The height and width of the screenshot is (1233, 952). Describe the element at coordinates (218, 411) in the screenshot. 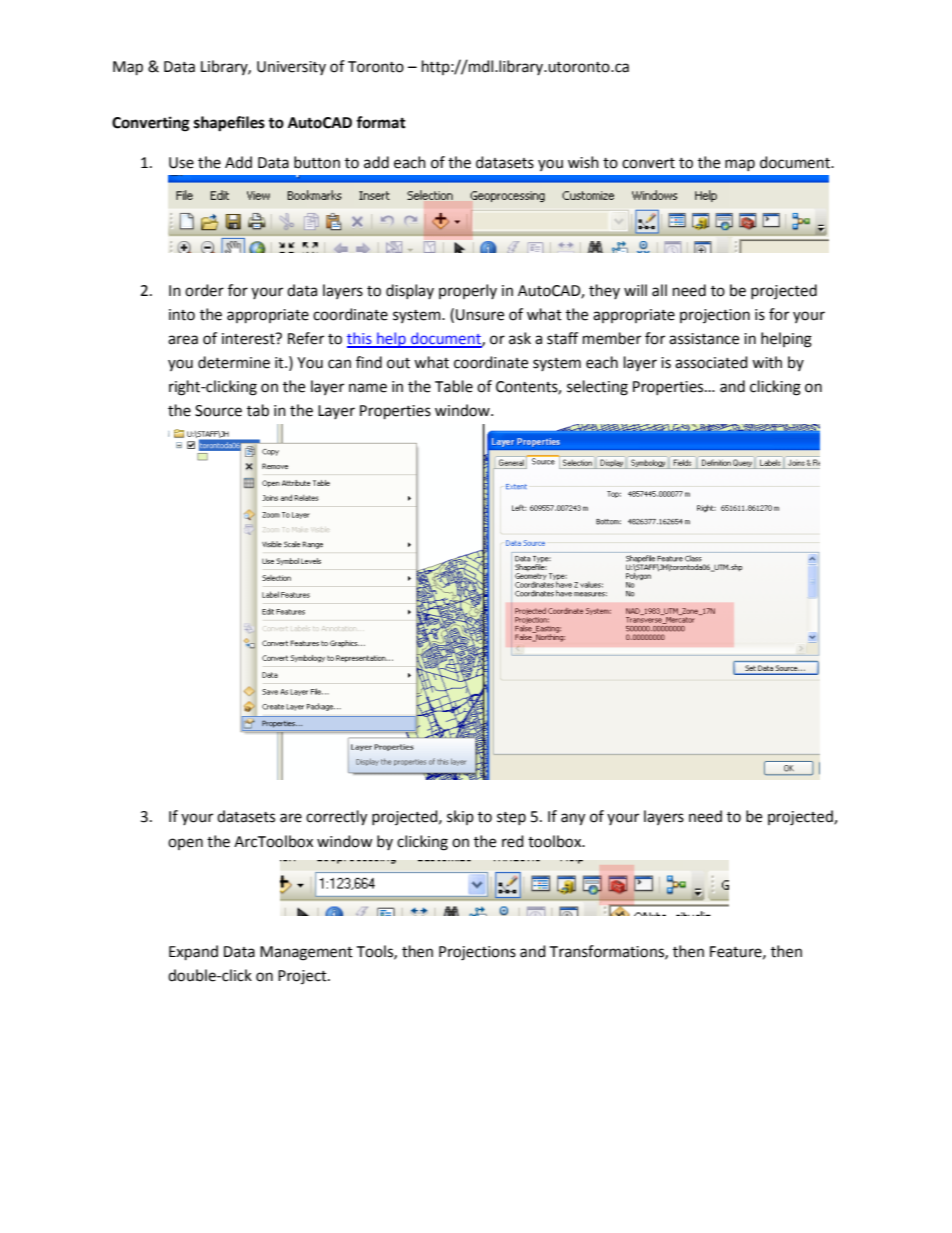

I see `Source` at that location.
